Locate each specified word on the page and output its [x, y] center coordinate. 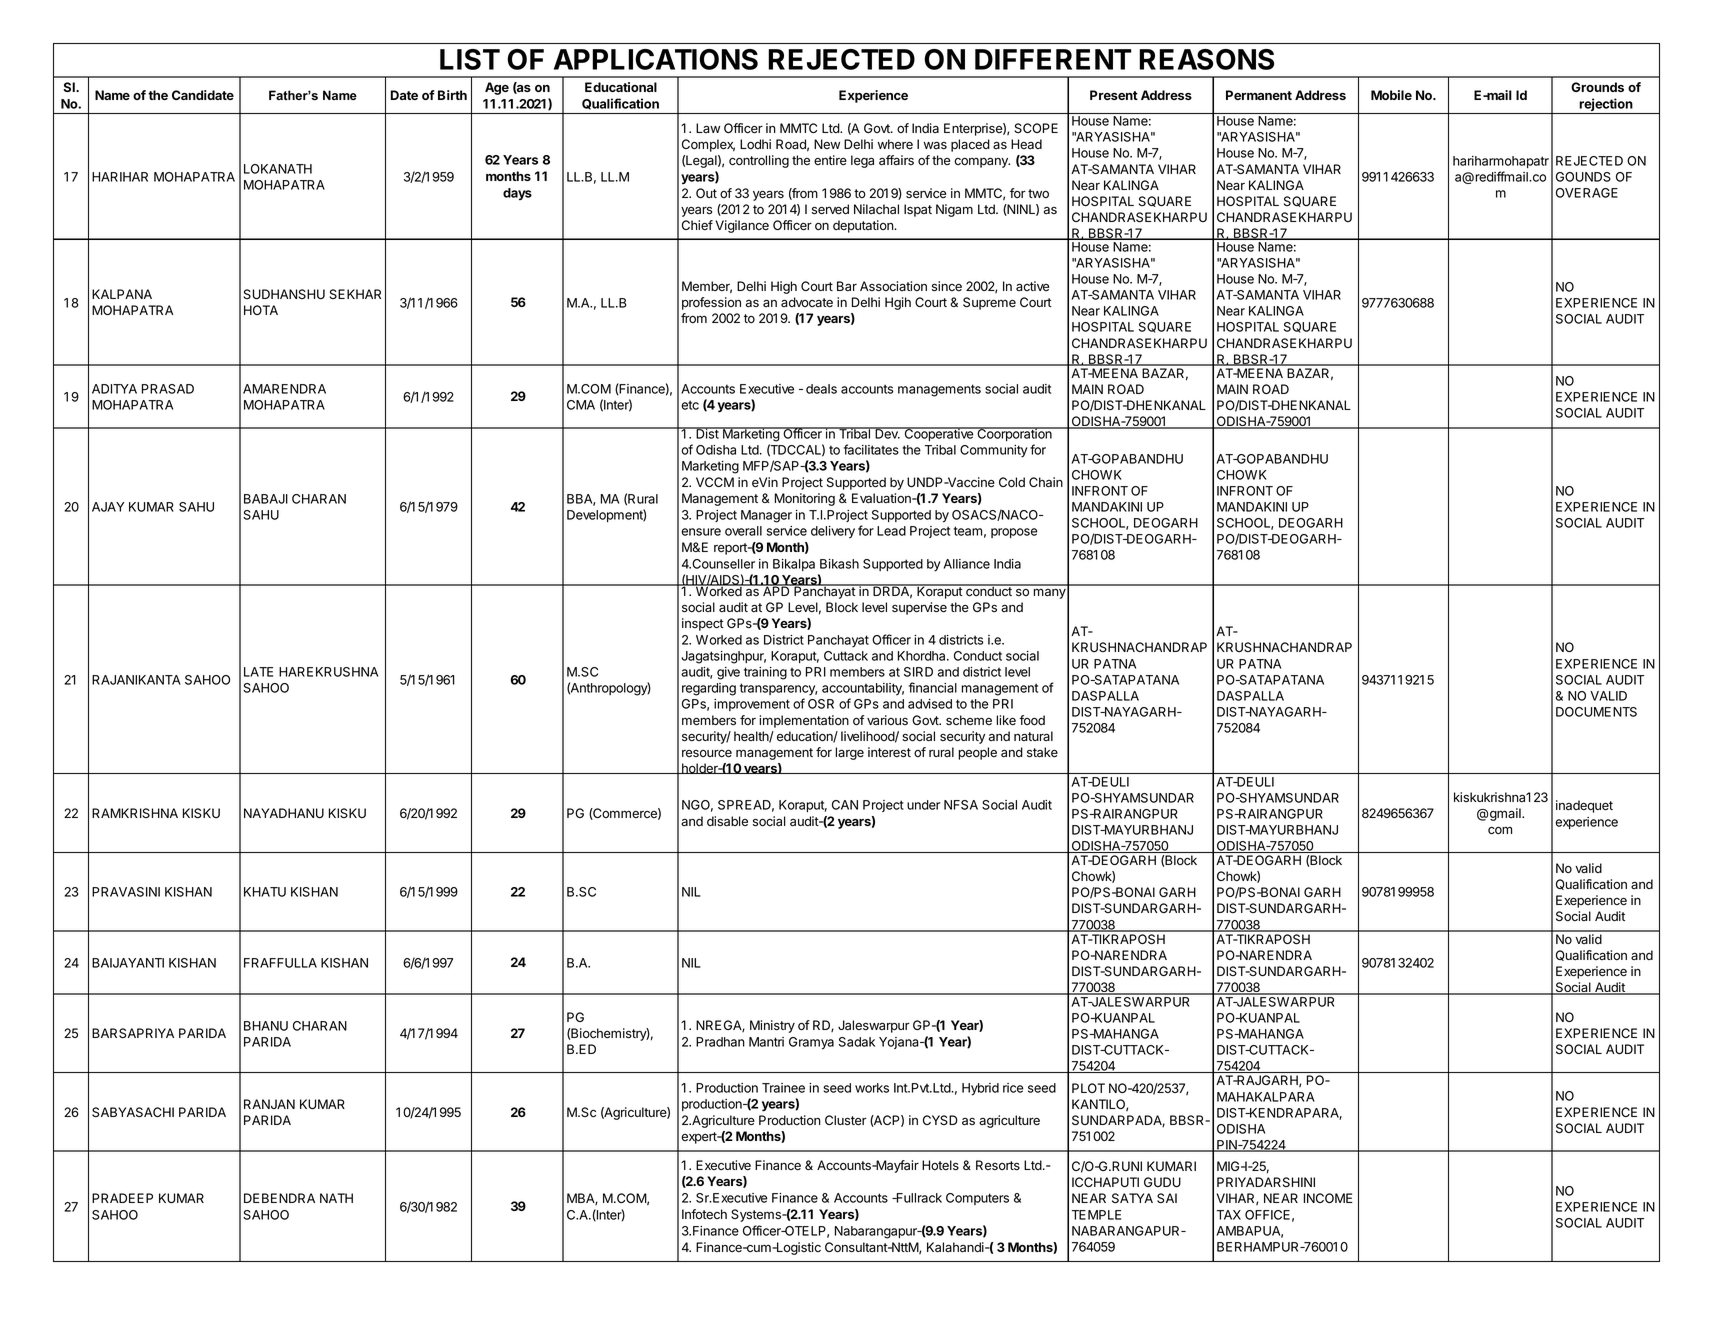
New [827, 144]
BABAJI [266, 499]
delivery [833, 532]
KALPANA [122, 294]
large [849, 753]
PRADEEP [122, 1198]
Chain [1046, 482]
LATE [258, 672]
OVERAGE [1587, 193]
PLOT [1088, 1088]
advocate [807, 302]
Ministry [772, 1026]
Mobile [1391, 95]
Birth [452, 95]
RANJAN [269, 1104]
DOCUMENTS [1596, 712]
